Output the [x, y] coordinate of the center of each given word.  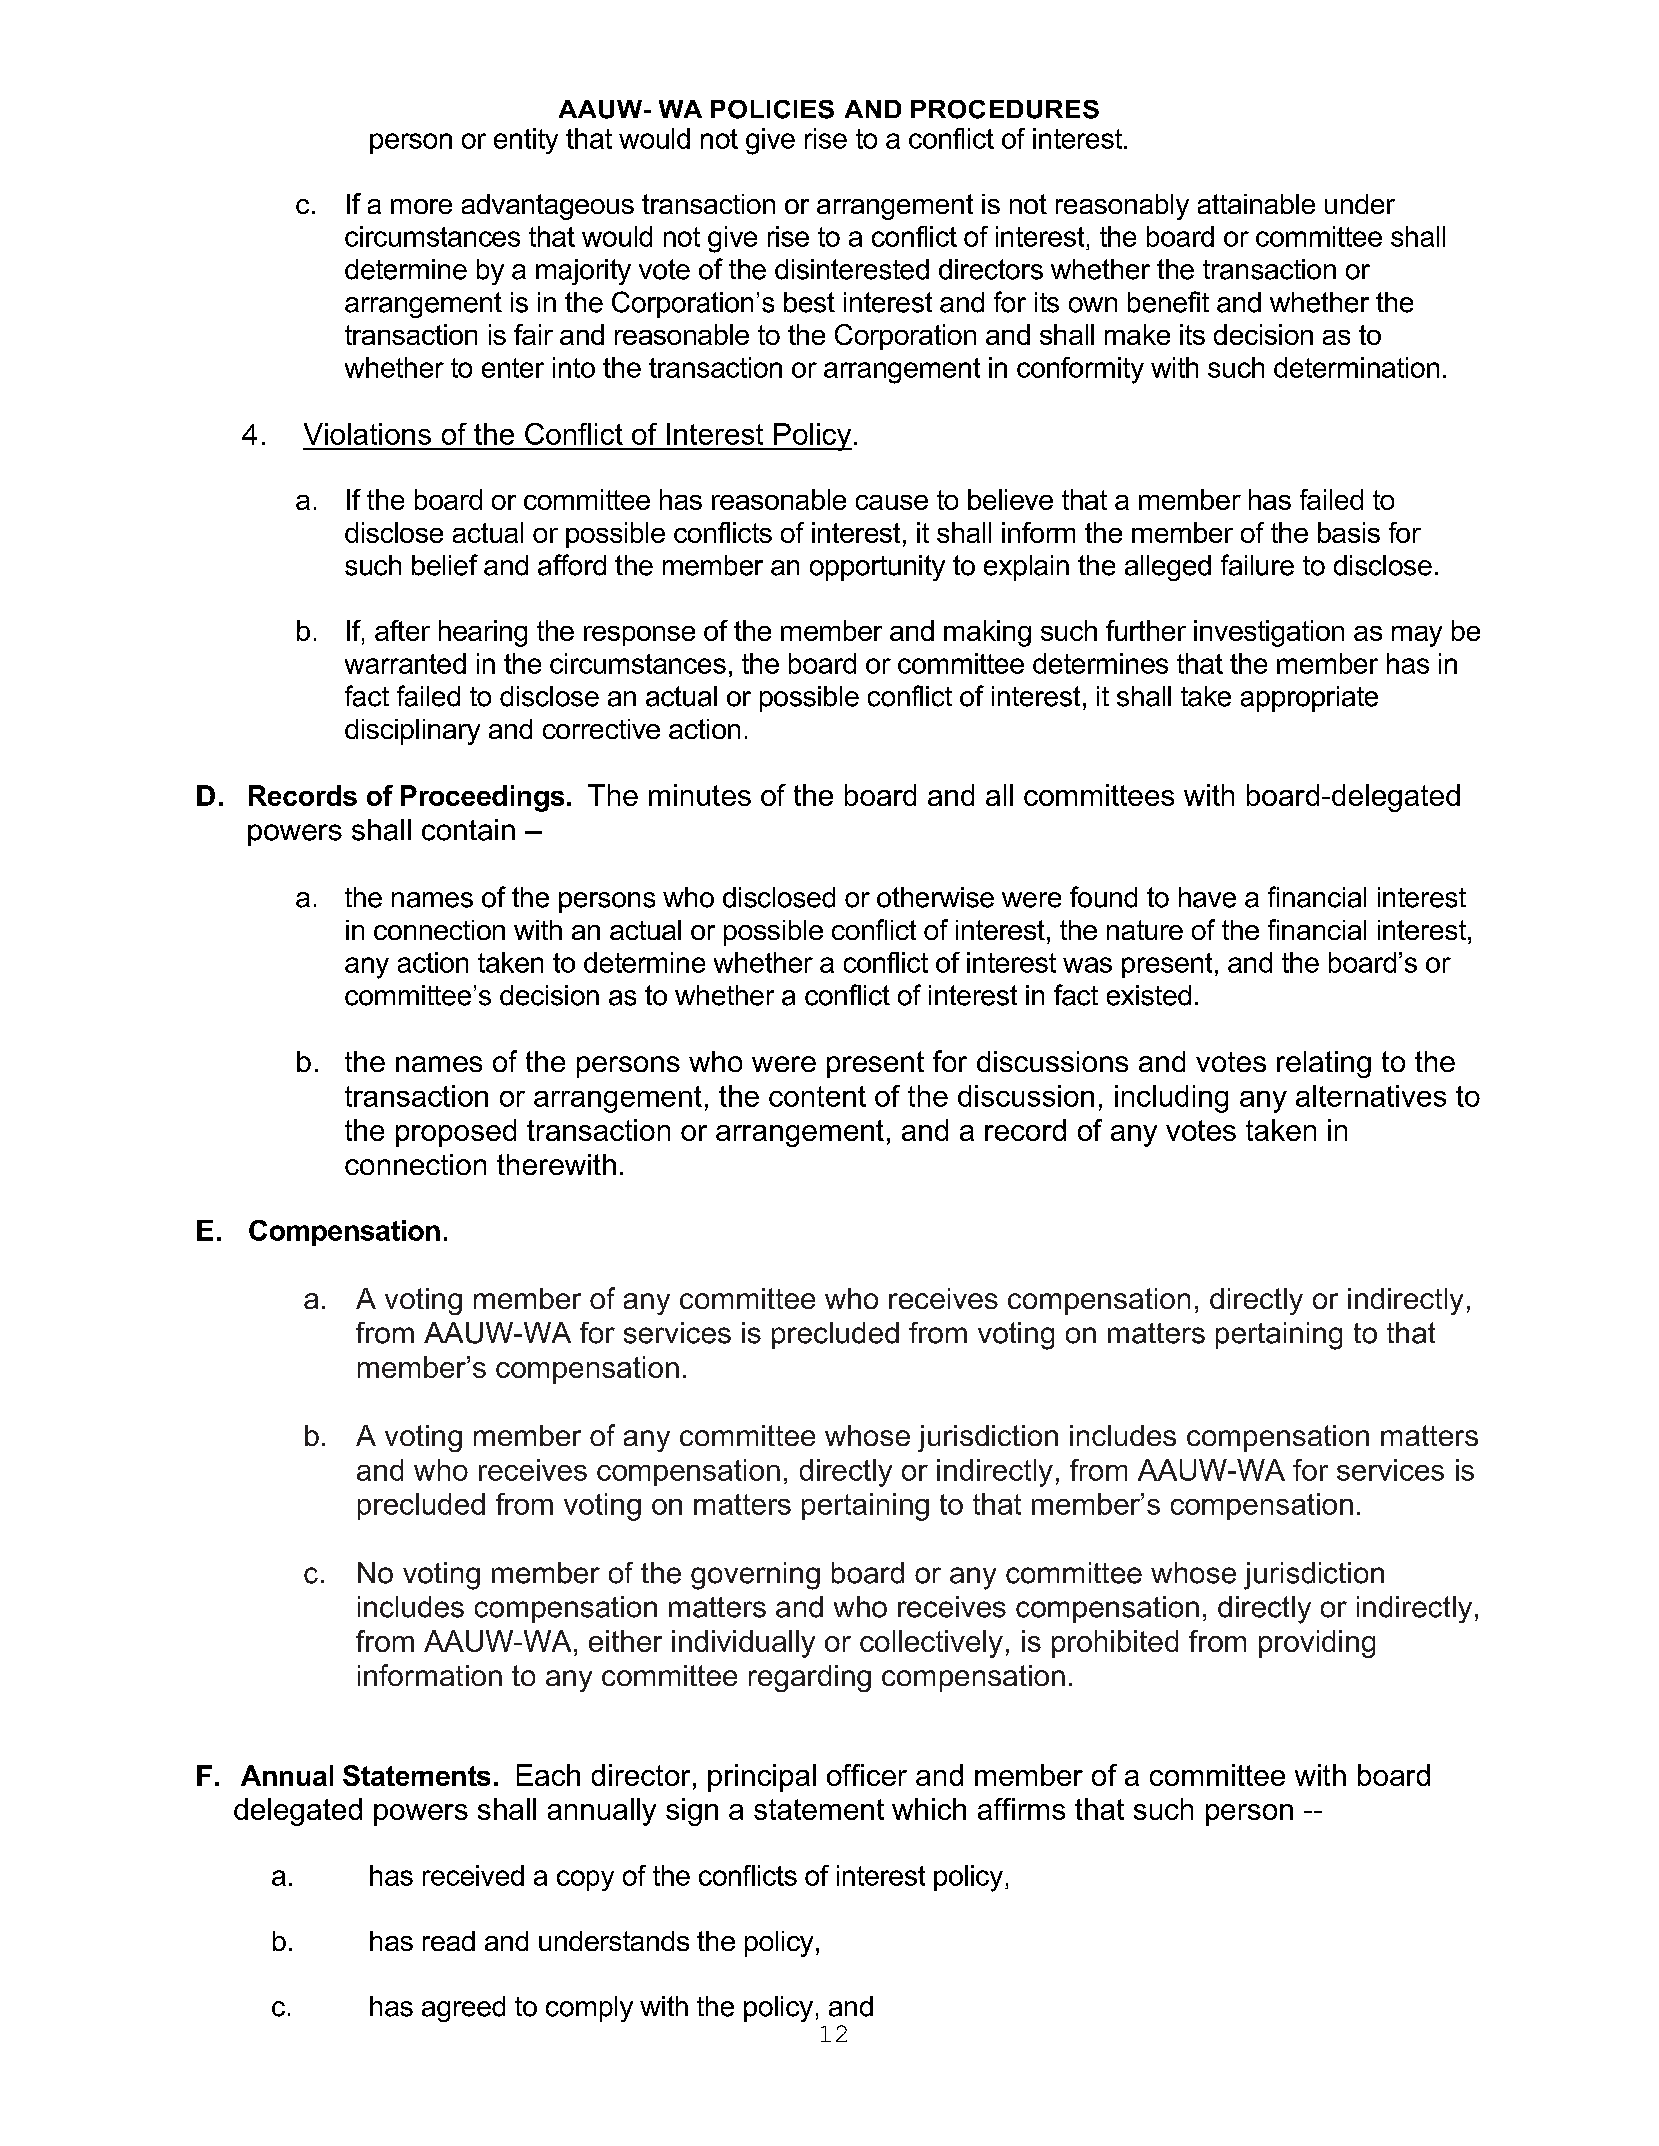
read [449, 1941]
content [817, 1096]
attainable [1256, 204]
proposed [456, 1133]
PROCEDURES [1005, 109]
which [929, 1809]
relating [1324, 1064]
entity [526, 141]
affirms [1021, 1809]
